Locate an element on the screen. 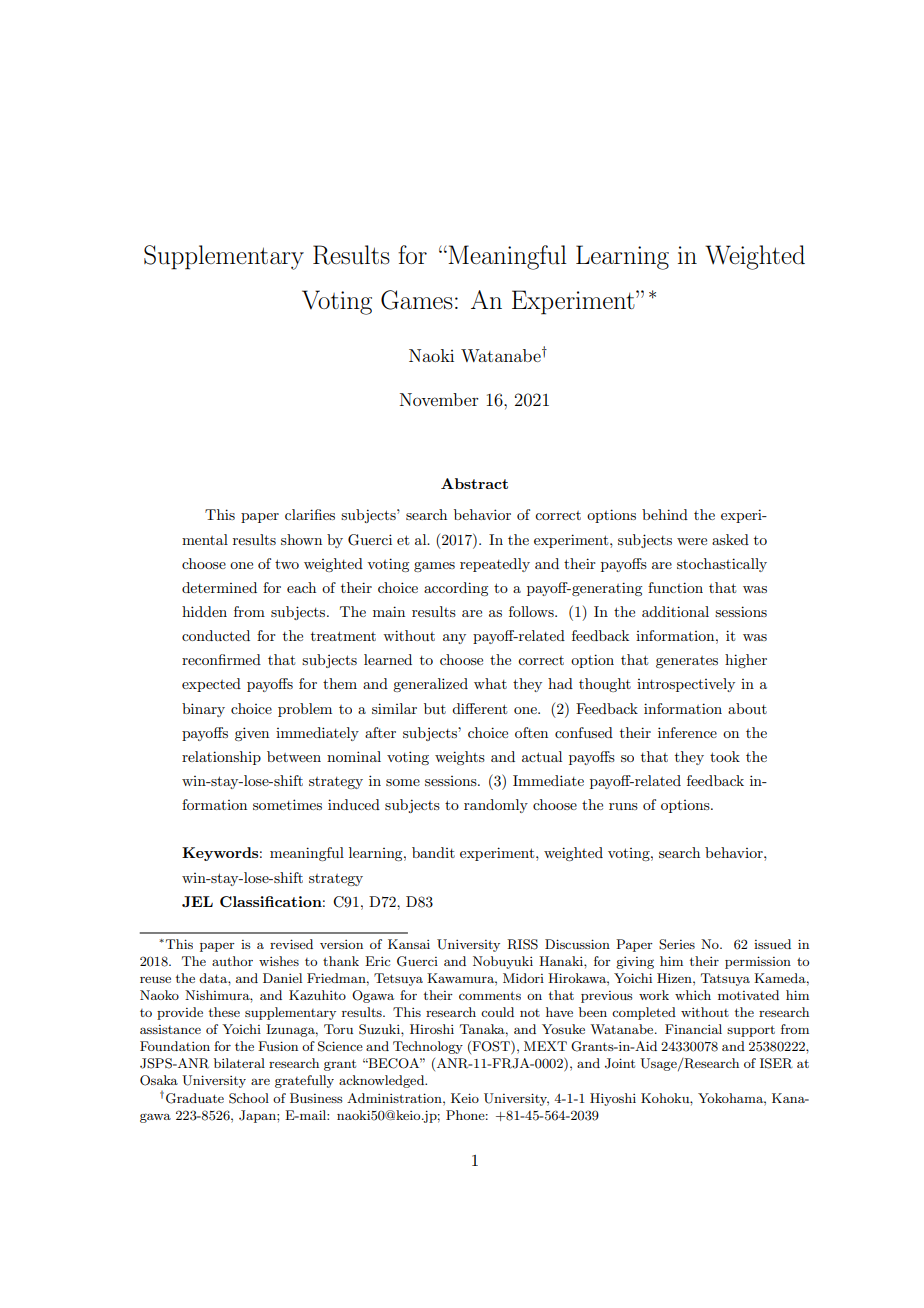 Image resolution: width=924 pixels, height=1308 pixels. induced is located at coordinates (354, 804).
